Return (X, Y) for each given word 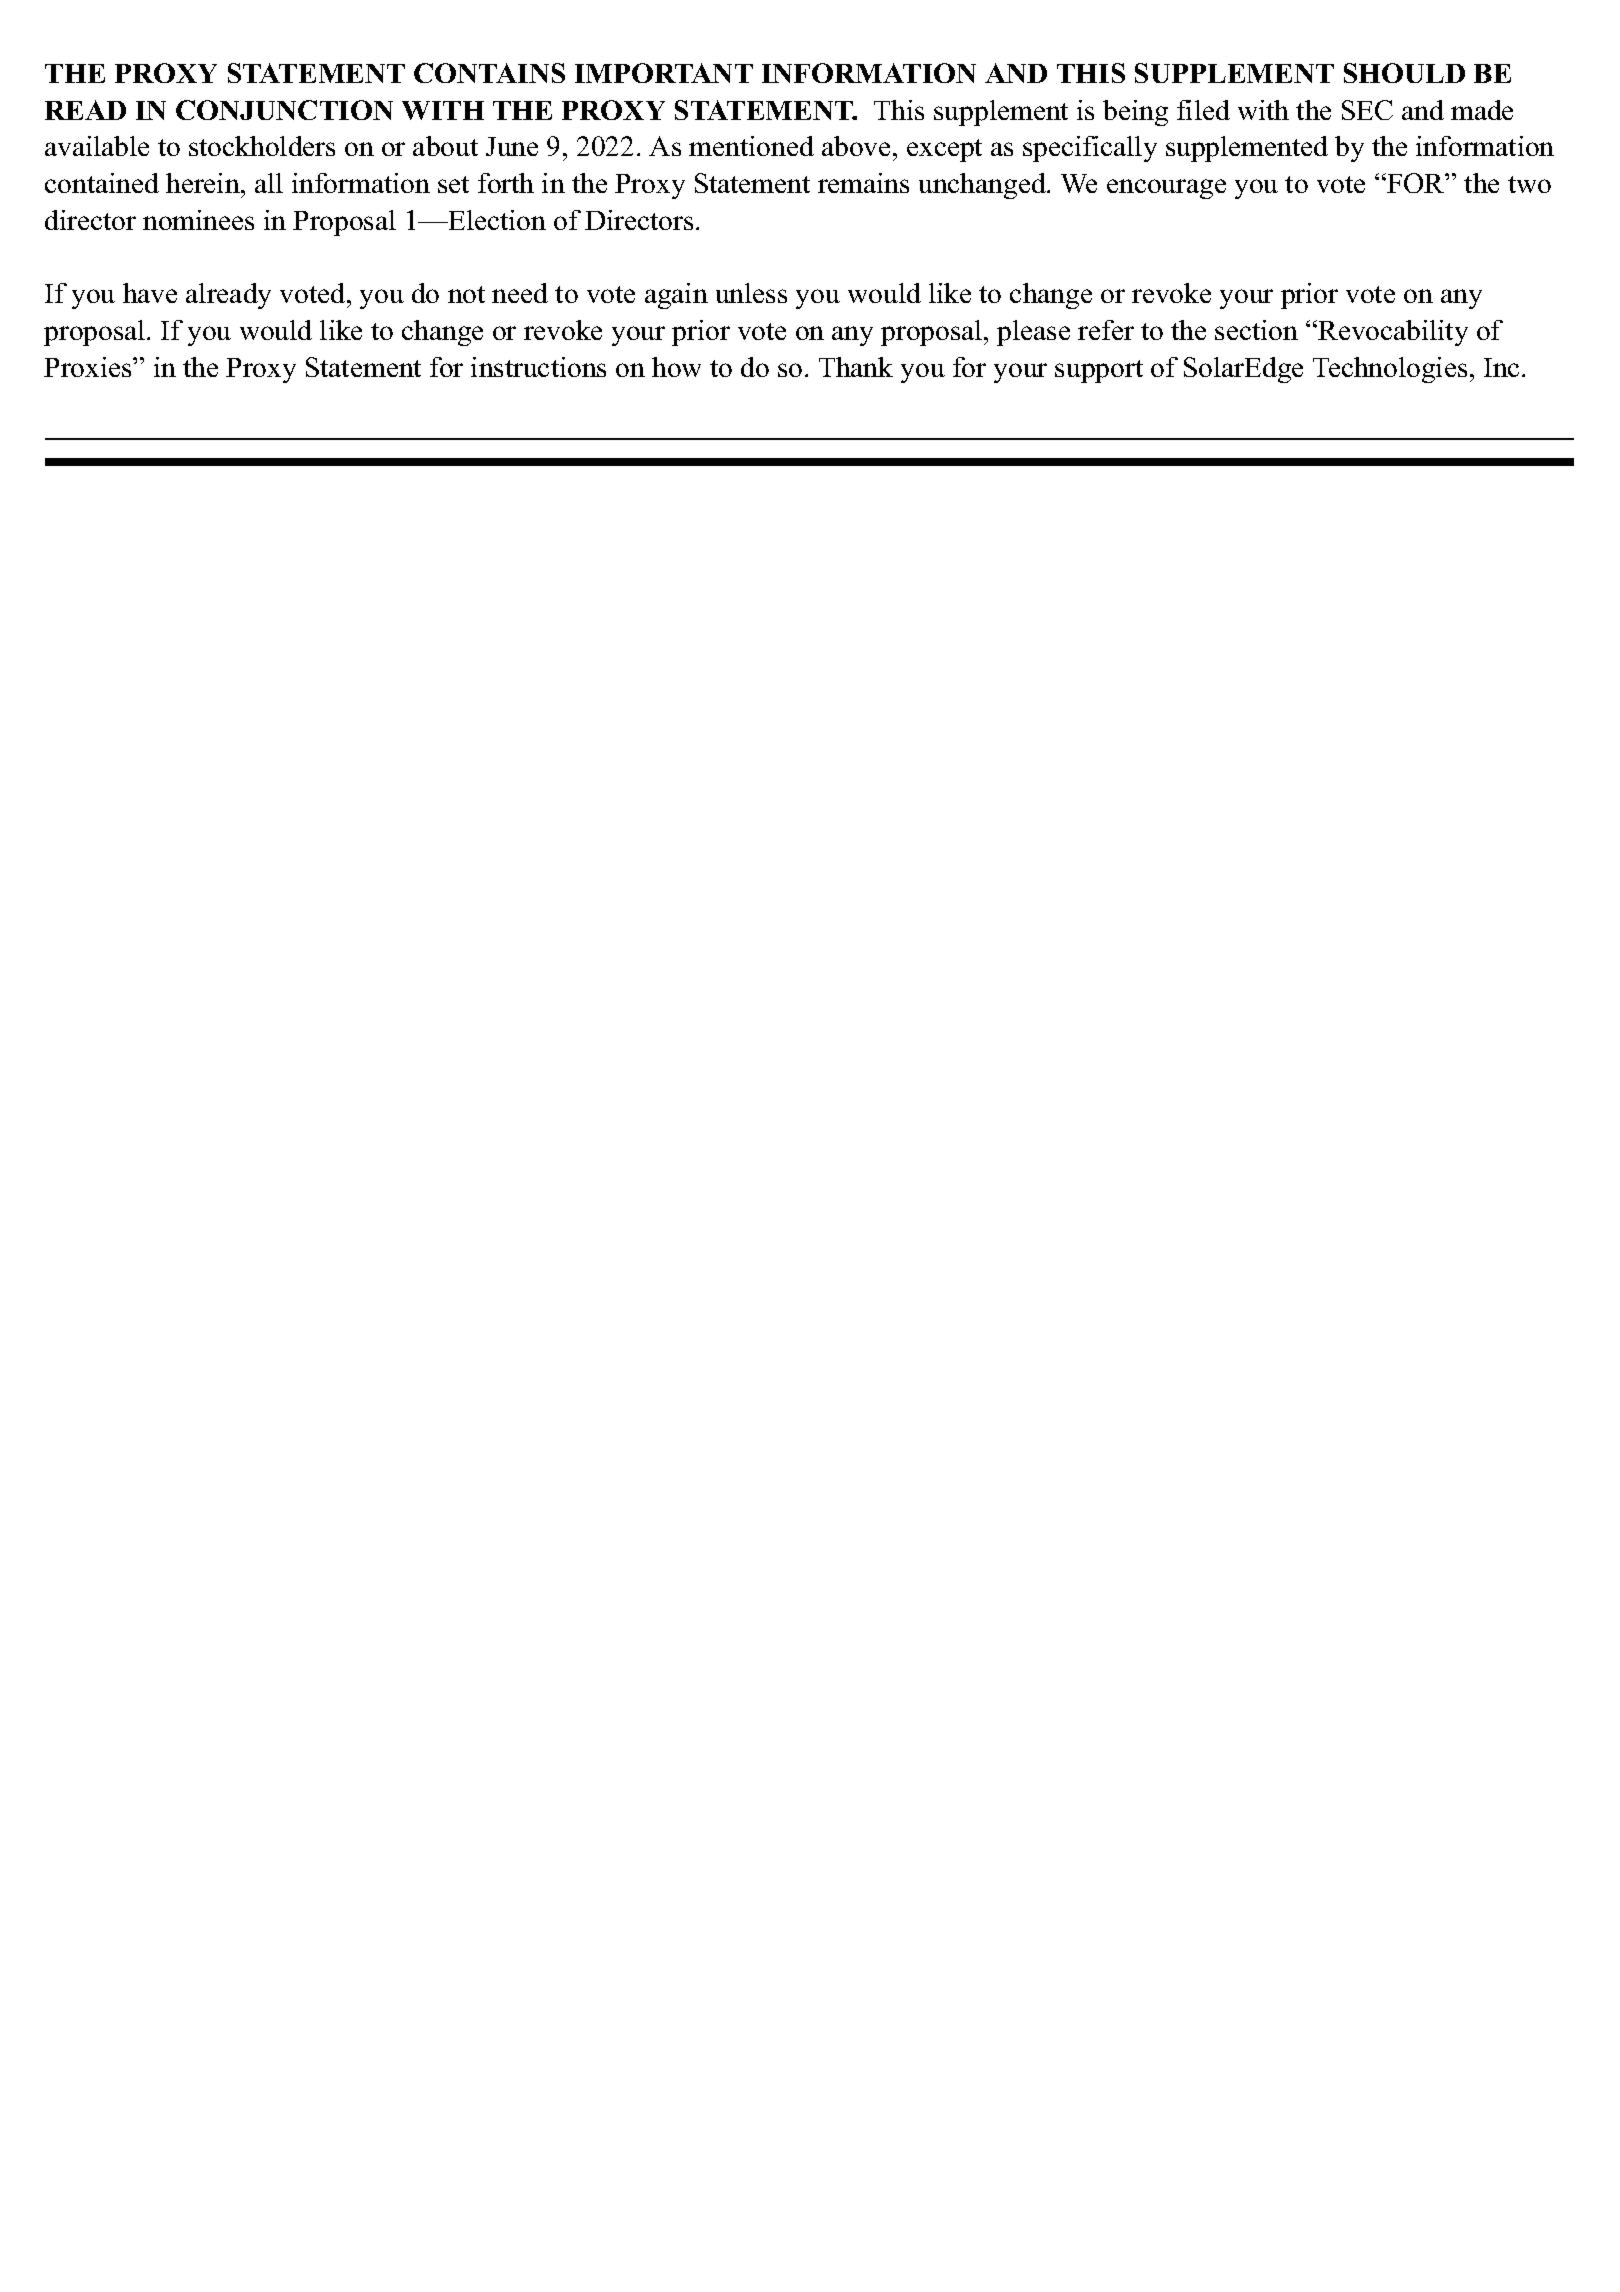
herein (204, 183)
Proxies (89, 367)
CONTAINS (489, 73)
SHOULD (1404, 73)
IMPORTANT (664, 73)
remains (863, 183)
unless (751, 293)
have (150, 293)
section (1256, 330)
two (1529, 184)
